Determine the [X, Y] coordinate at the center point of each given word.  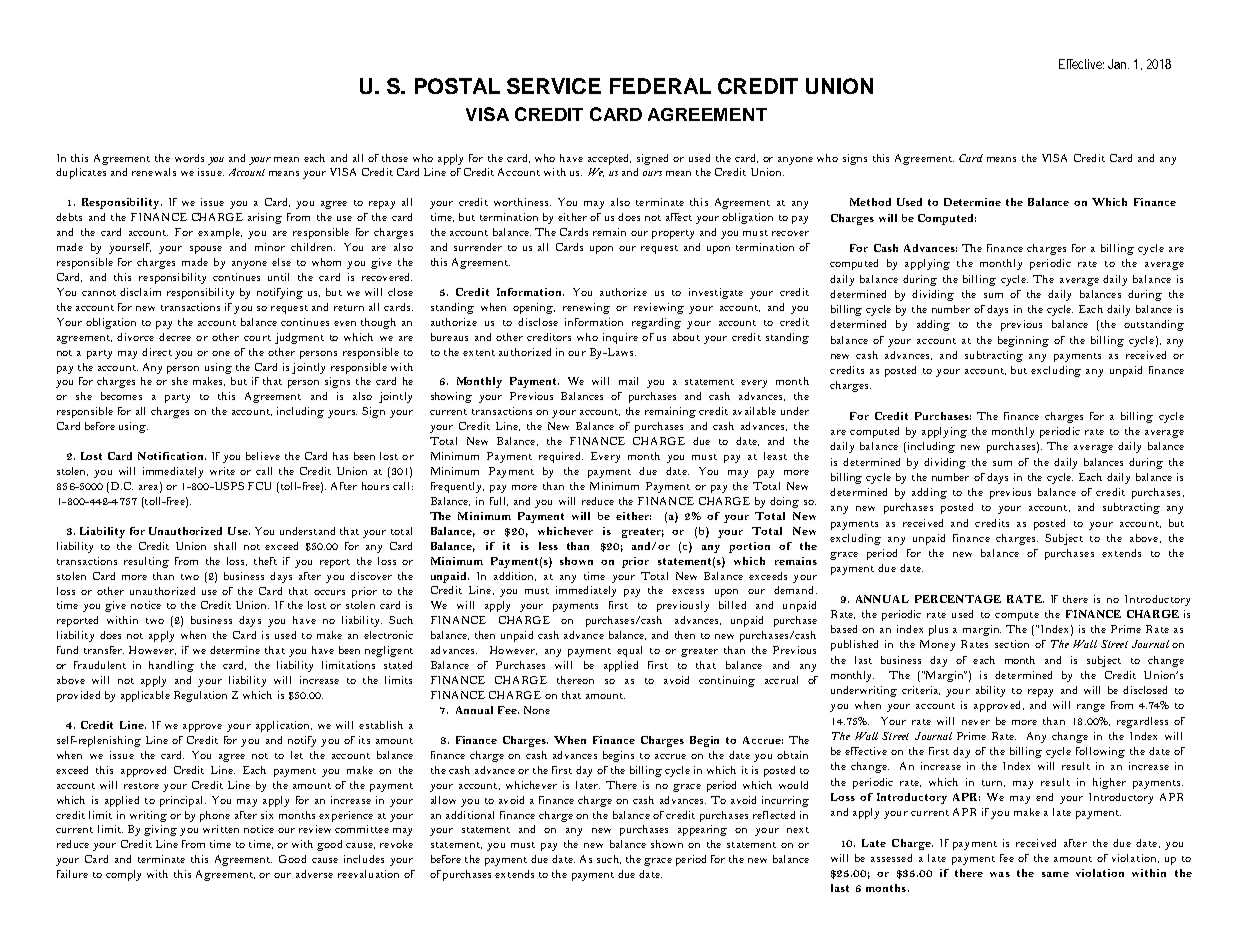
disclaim [140, 292]
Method [870, 202]
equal [629, 651]
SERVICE [554, 86]
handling [171, 666]
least [775, 456]
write [222, 471]
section [1012, 644]
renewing [586, 308]
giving [160, 830]
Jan [1118, 64]
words [189, 158]
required [561, 457]
